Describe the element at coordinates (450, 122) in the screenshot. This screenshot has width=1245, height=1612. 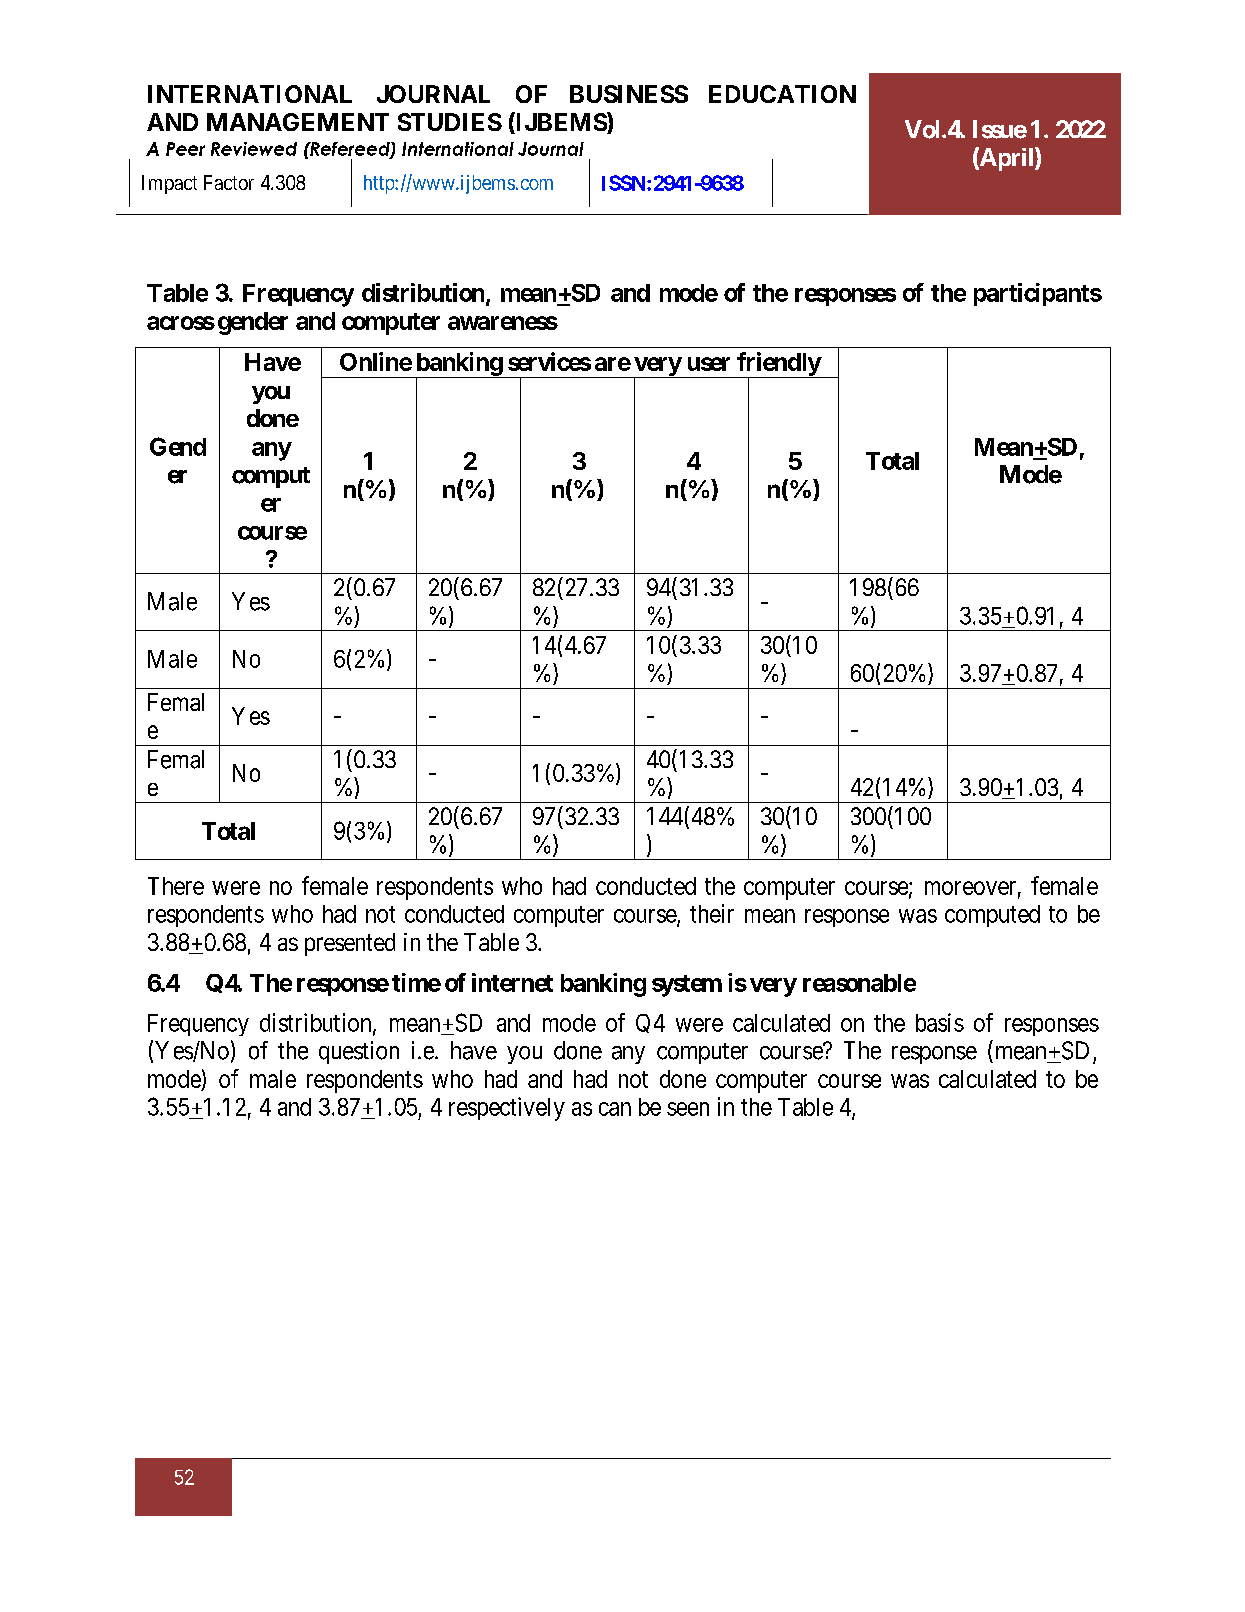
I see `STUDIES` at that location.
